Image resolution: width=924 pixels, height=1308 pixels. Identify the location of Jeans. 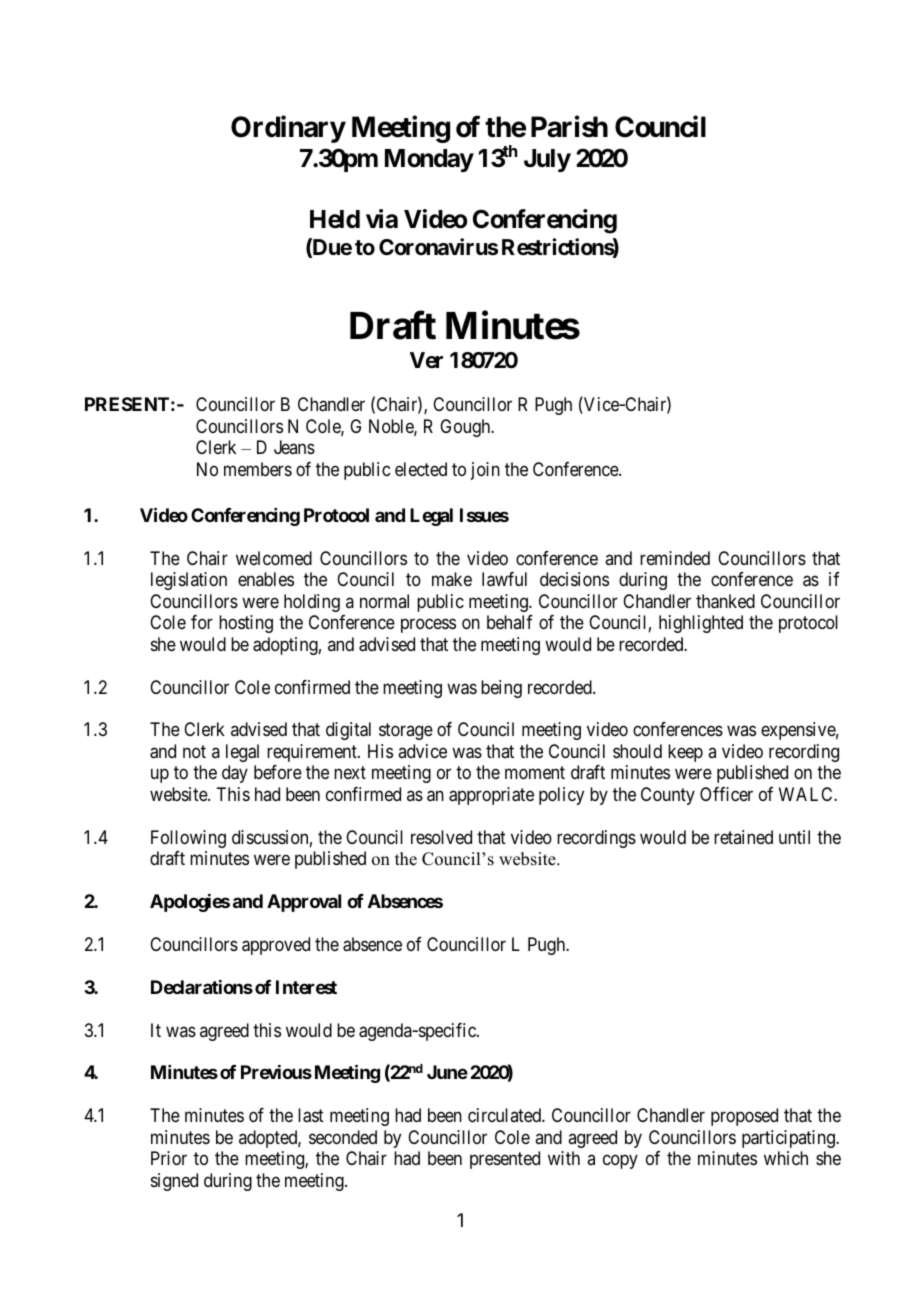
(294, 447).
